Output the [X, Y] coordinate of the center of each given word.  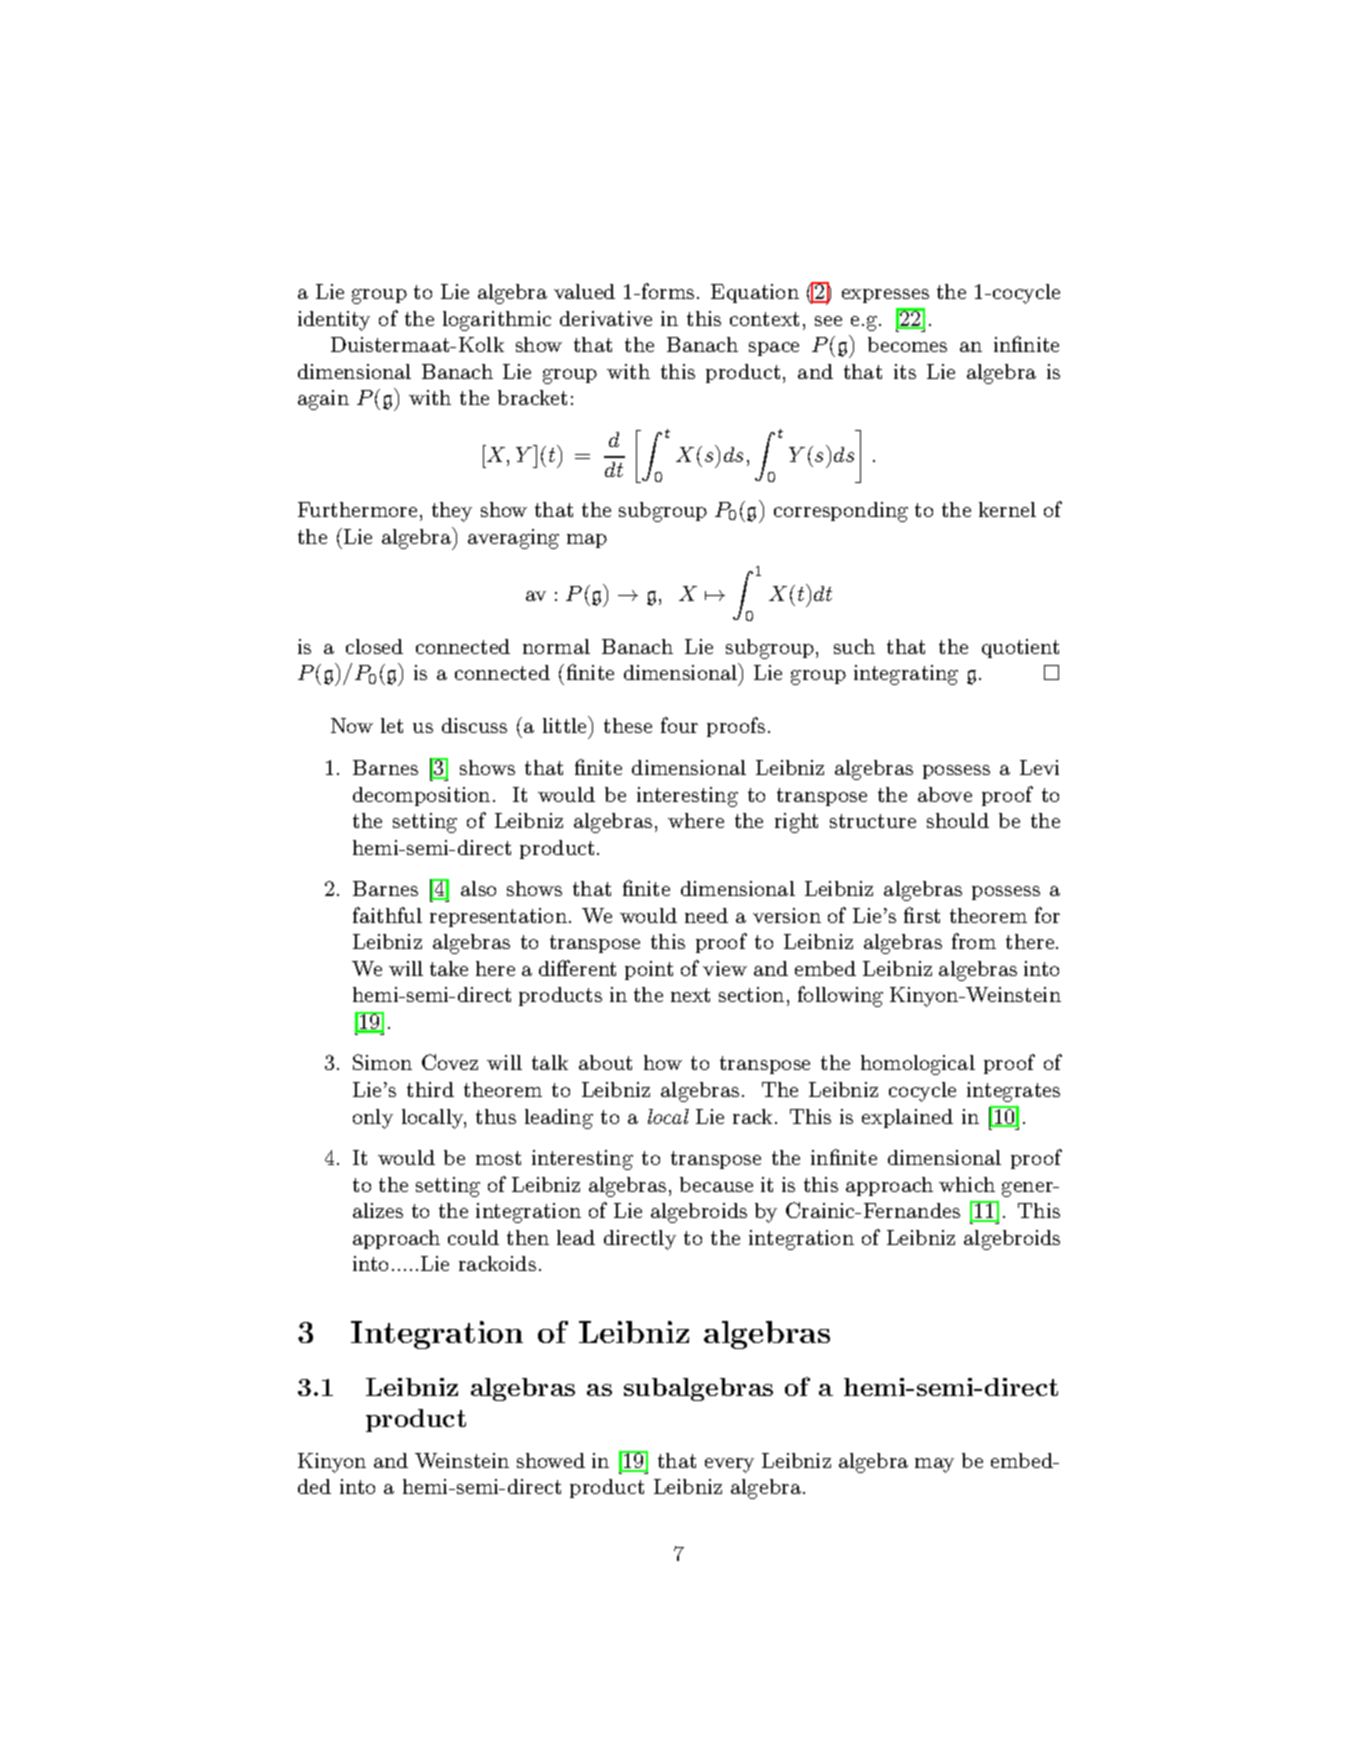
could [473, 1237]
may [934, 1465]
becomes [907, 344]
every [729, 1465]
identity [334, 321]
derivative [606, 318]
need [706, 915]
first [922, 915]
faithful [387, 915]
